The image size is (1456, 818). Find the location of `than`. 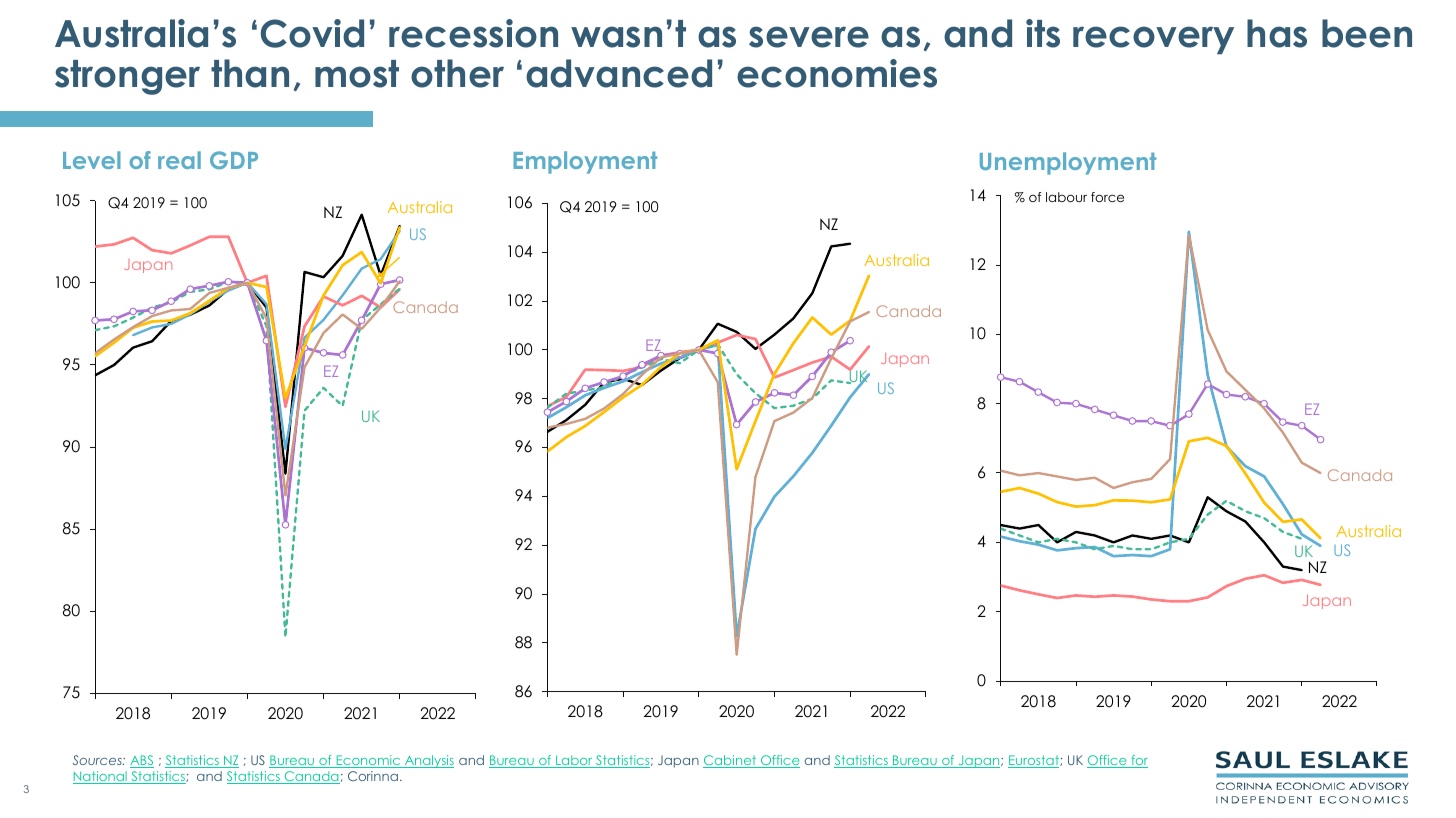

than is located at coordinates (250, 73).
